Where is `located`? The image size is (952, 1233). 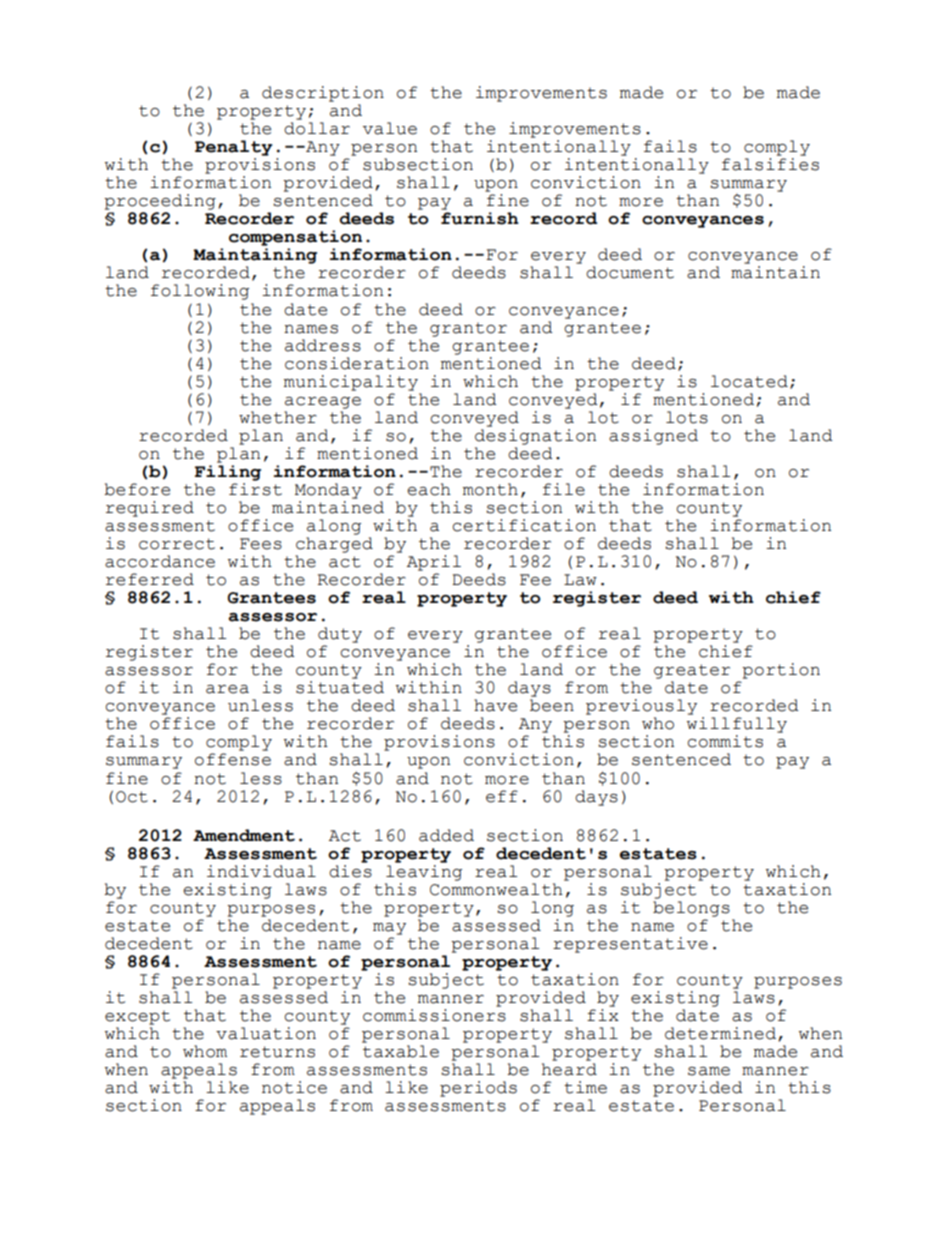
located is located at coordinates (749, 381).
